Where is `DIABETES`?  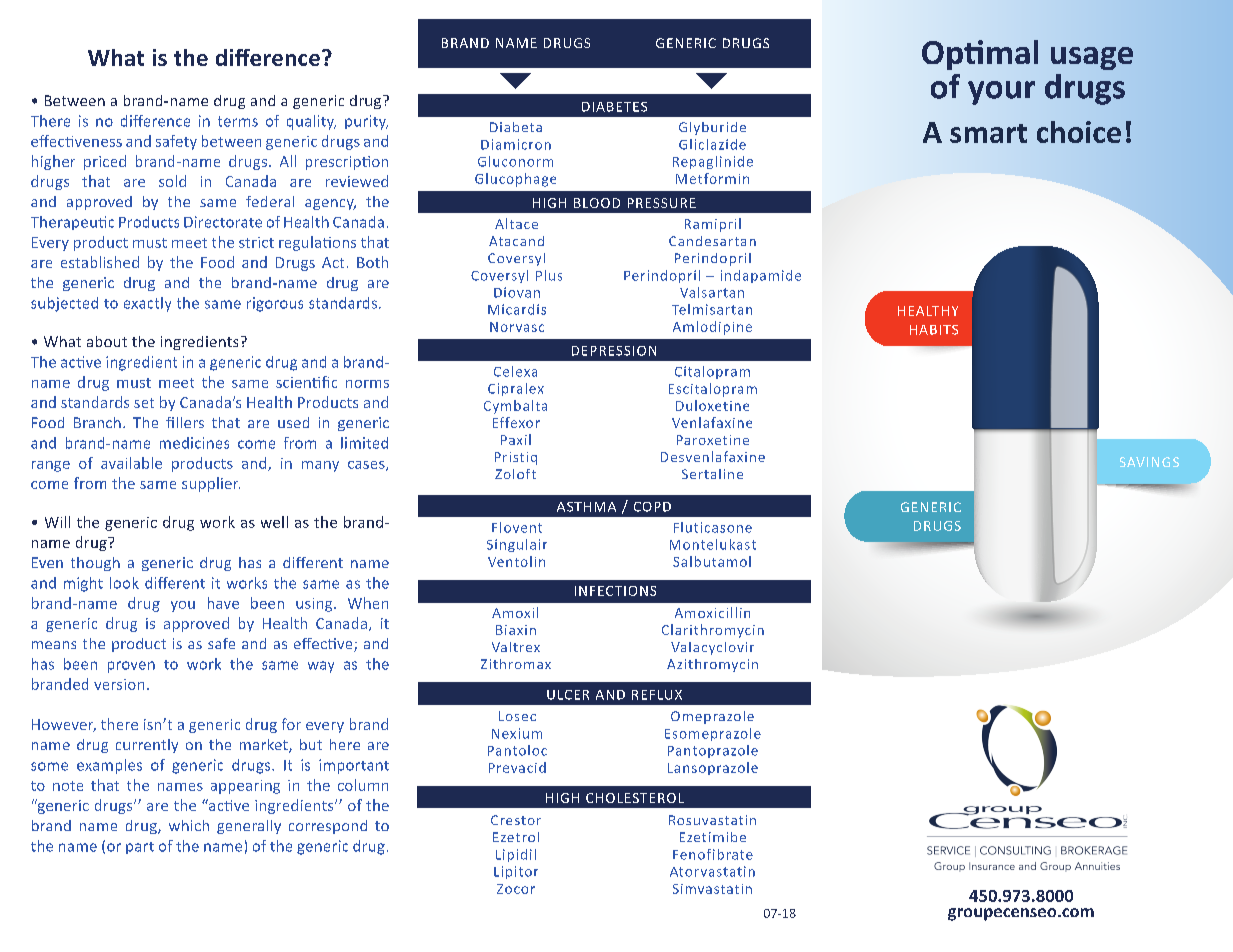
DIABETES is located at coordinates (614, 107).
